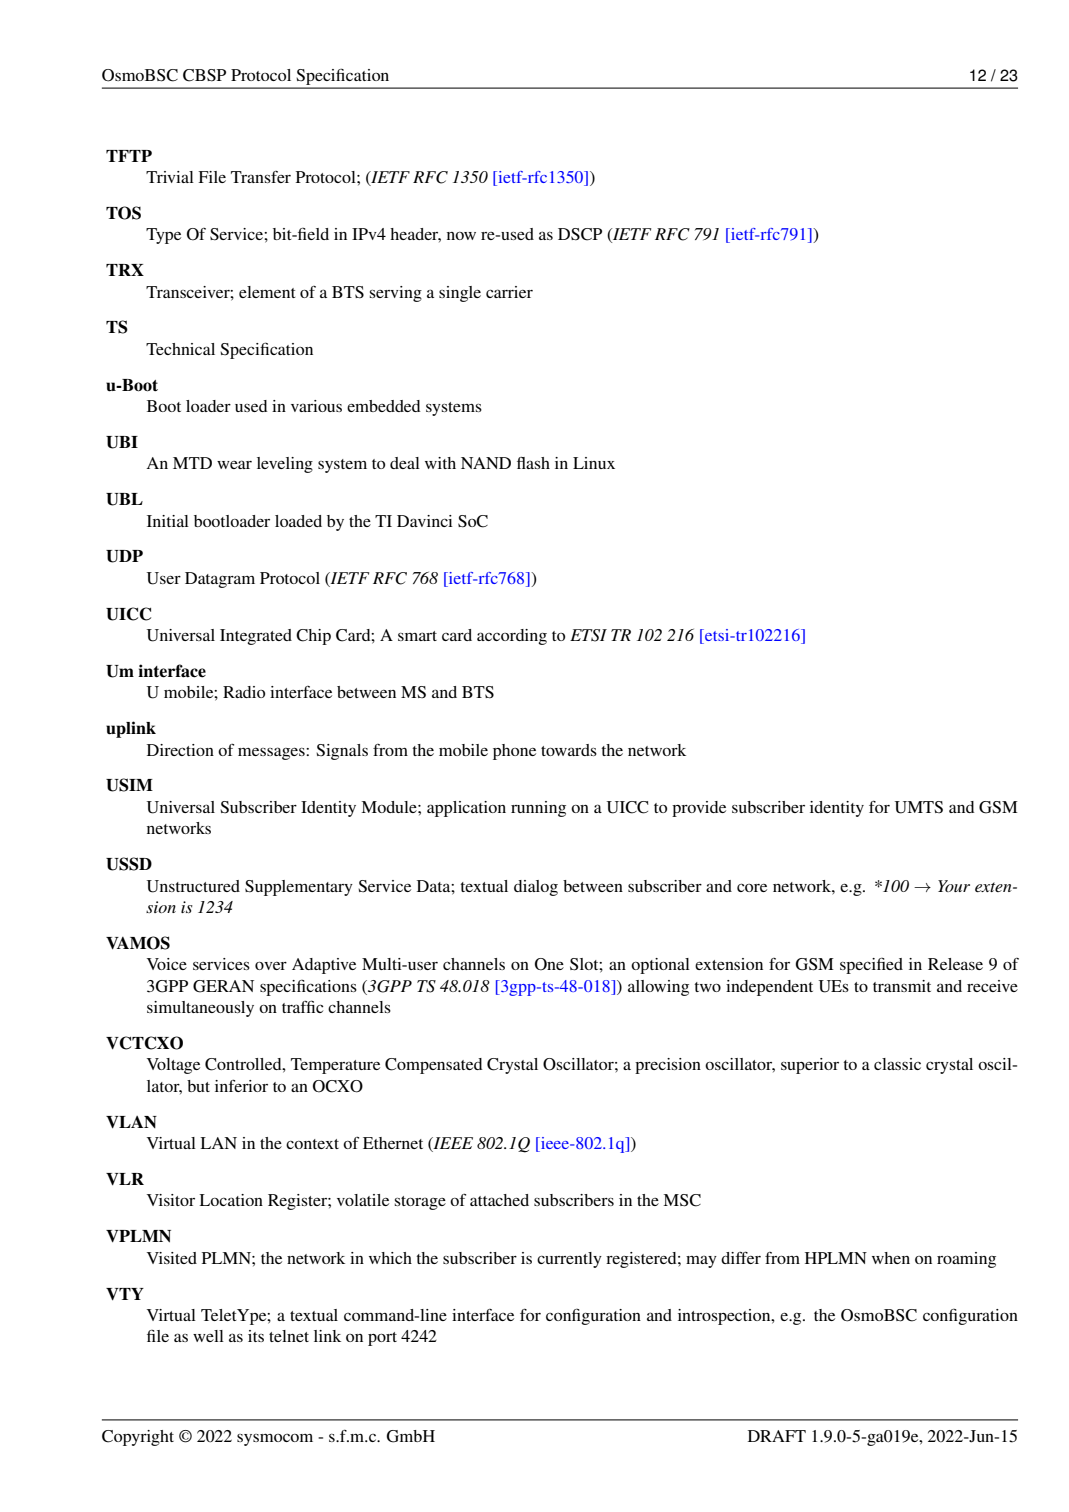  I want to click on carrier, so click(509, 292).
